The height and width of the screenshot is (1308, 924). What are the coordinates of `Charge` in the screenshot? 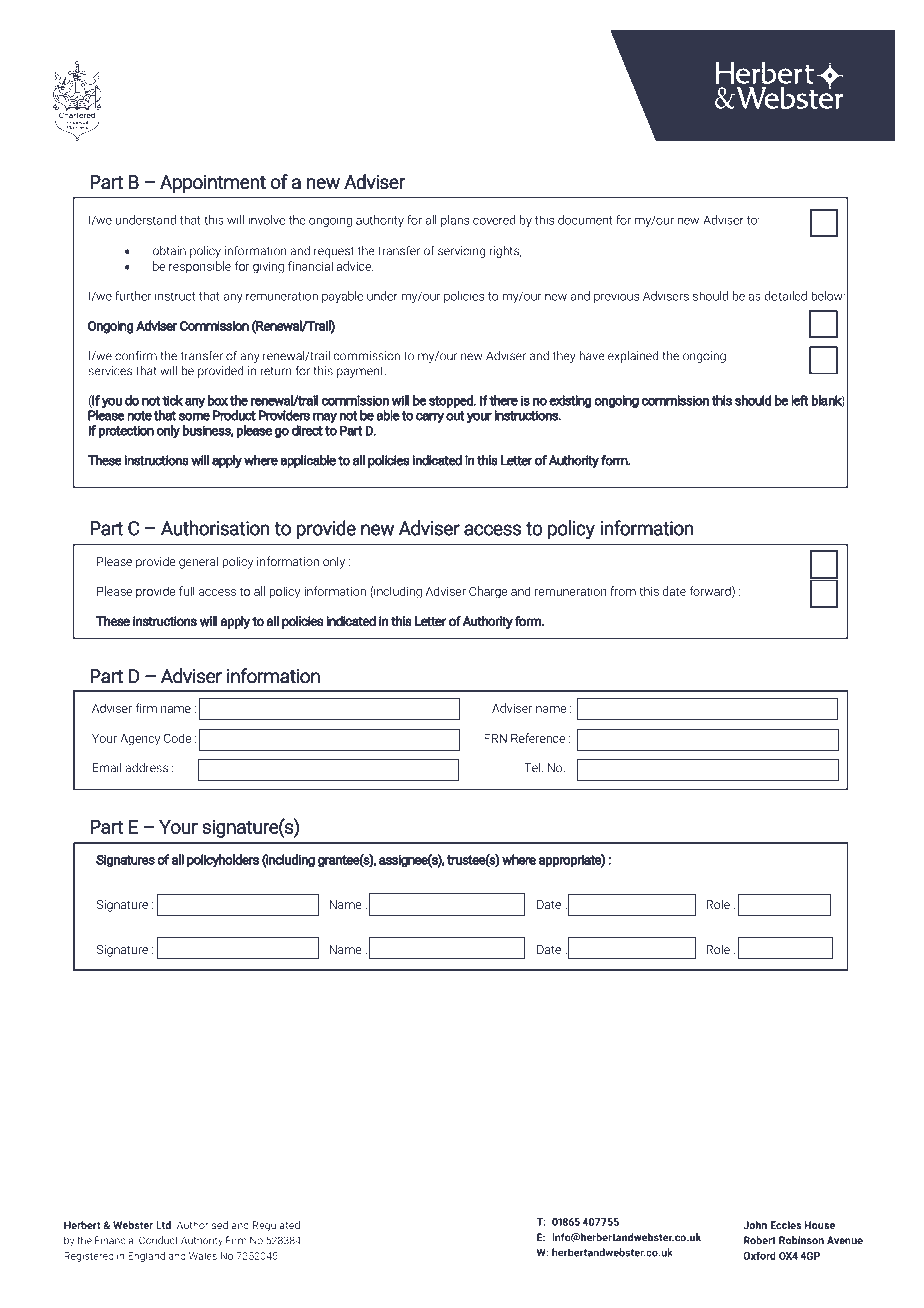 It's located at (488, 592).
